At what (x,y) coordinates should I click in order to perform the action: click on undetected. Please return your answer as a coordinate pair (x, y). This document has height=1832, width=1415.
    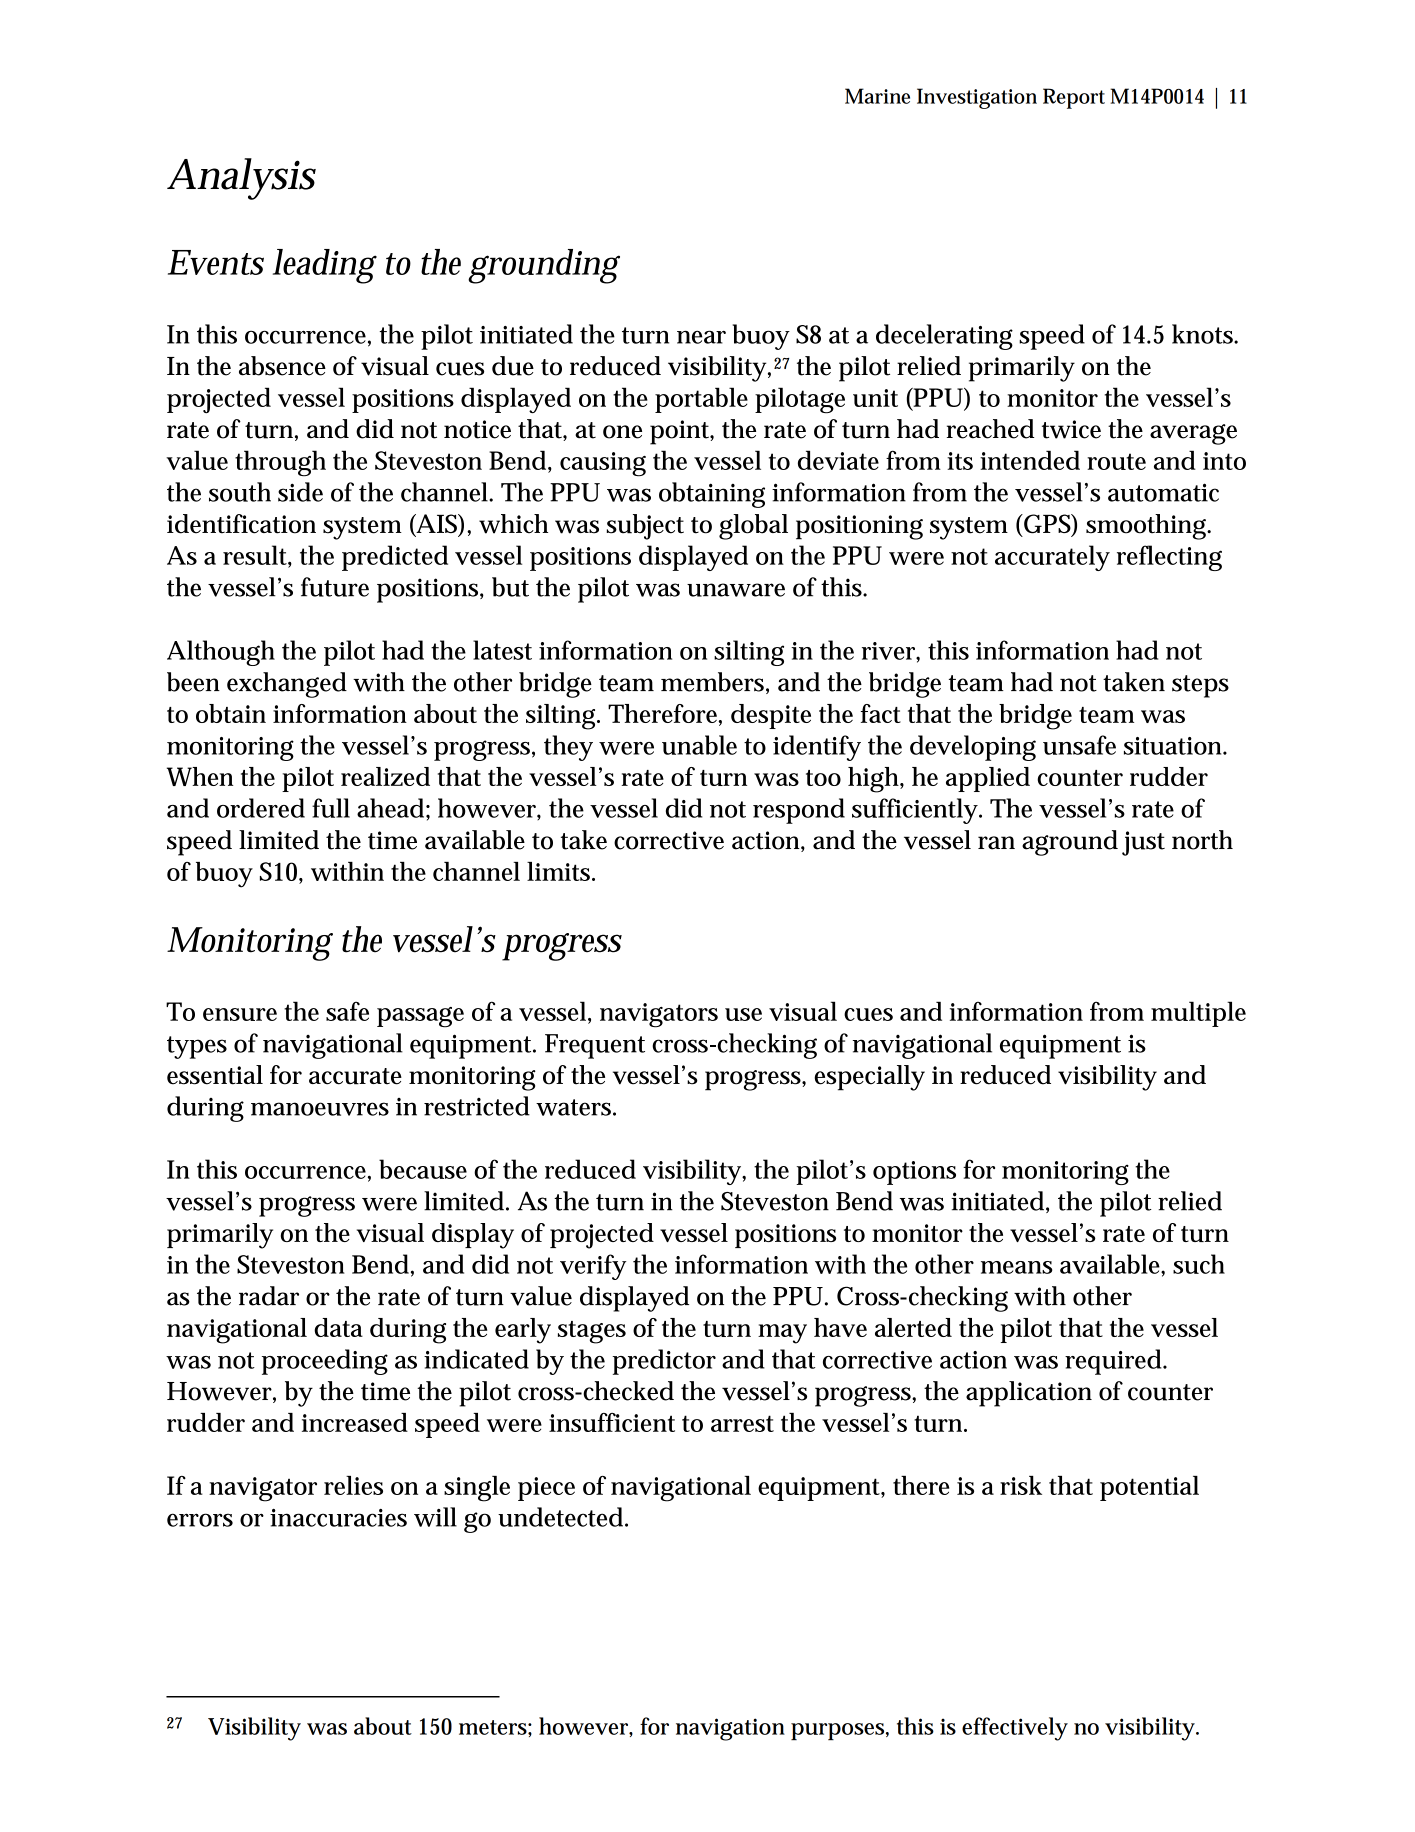
    Looking at the image, I should click on (562, 1517).
